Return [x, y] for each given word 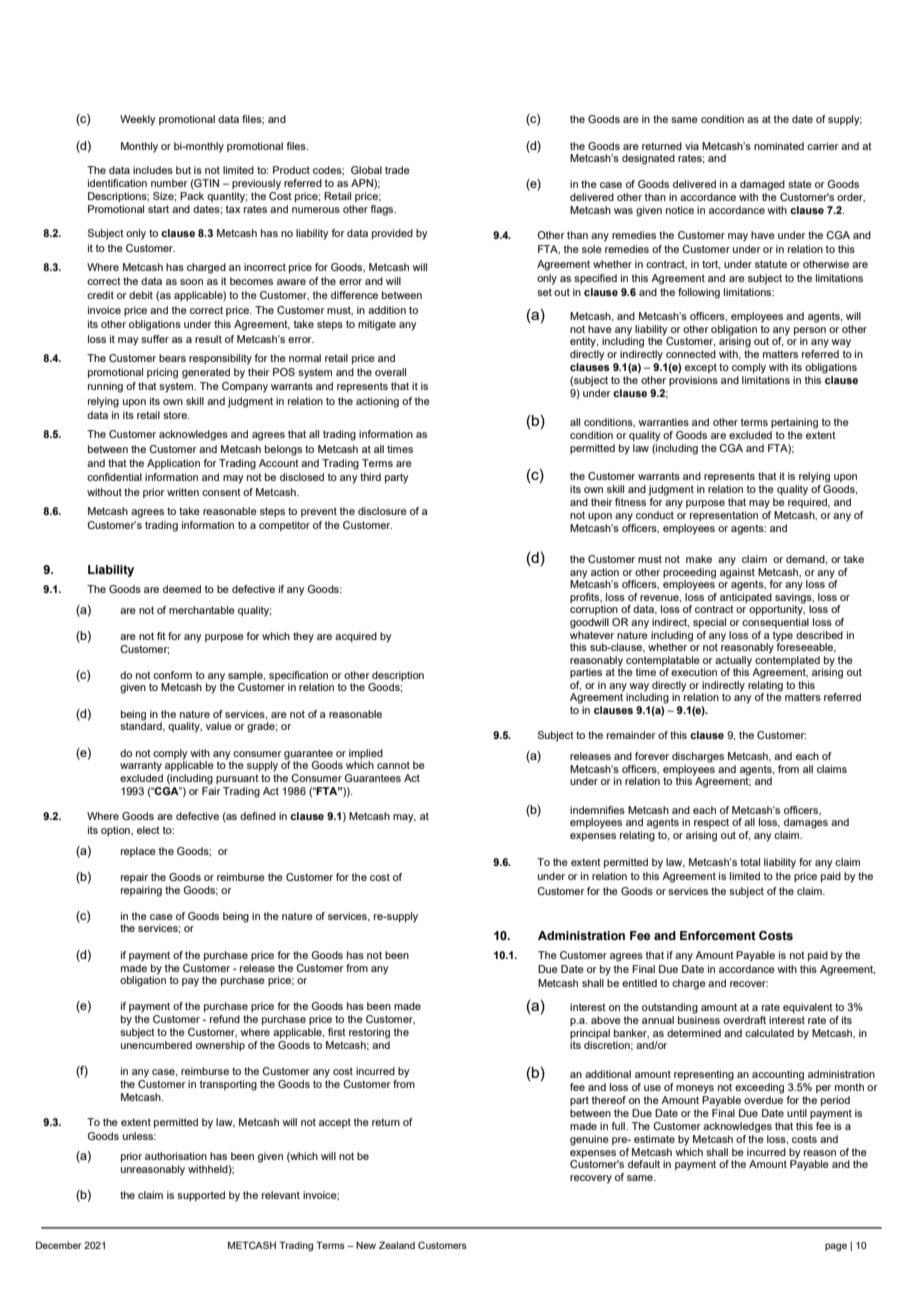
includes [153, 170]
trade [397, 170]
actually [733, 661]
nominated [779, 146]
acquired [356, 637]
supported [201, 1196]
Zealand [397, 1245]
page [836, 1247]
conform [172, 675]
